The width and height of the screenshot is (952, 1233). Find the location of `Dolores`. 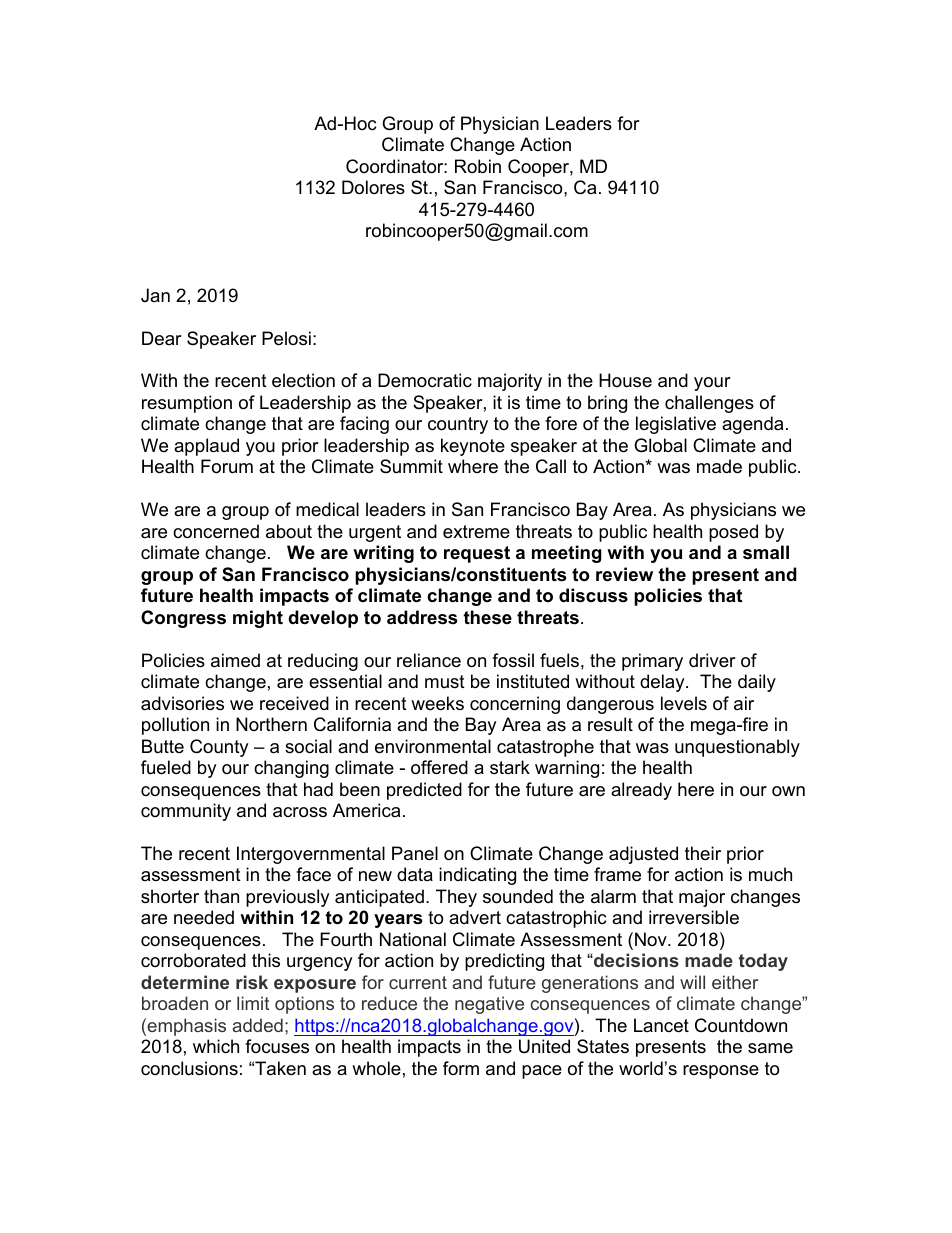

Dolores is located at coordinates (373, 187).
